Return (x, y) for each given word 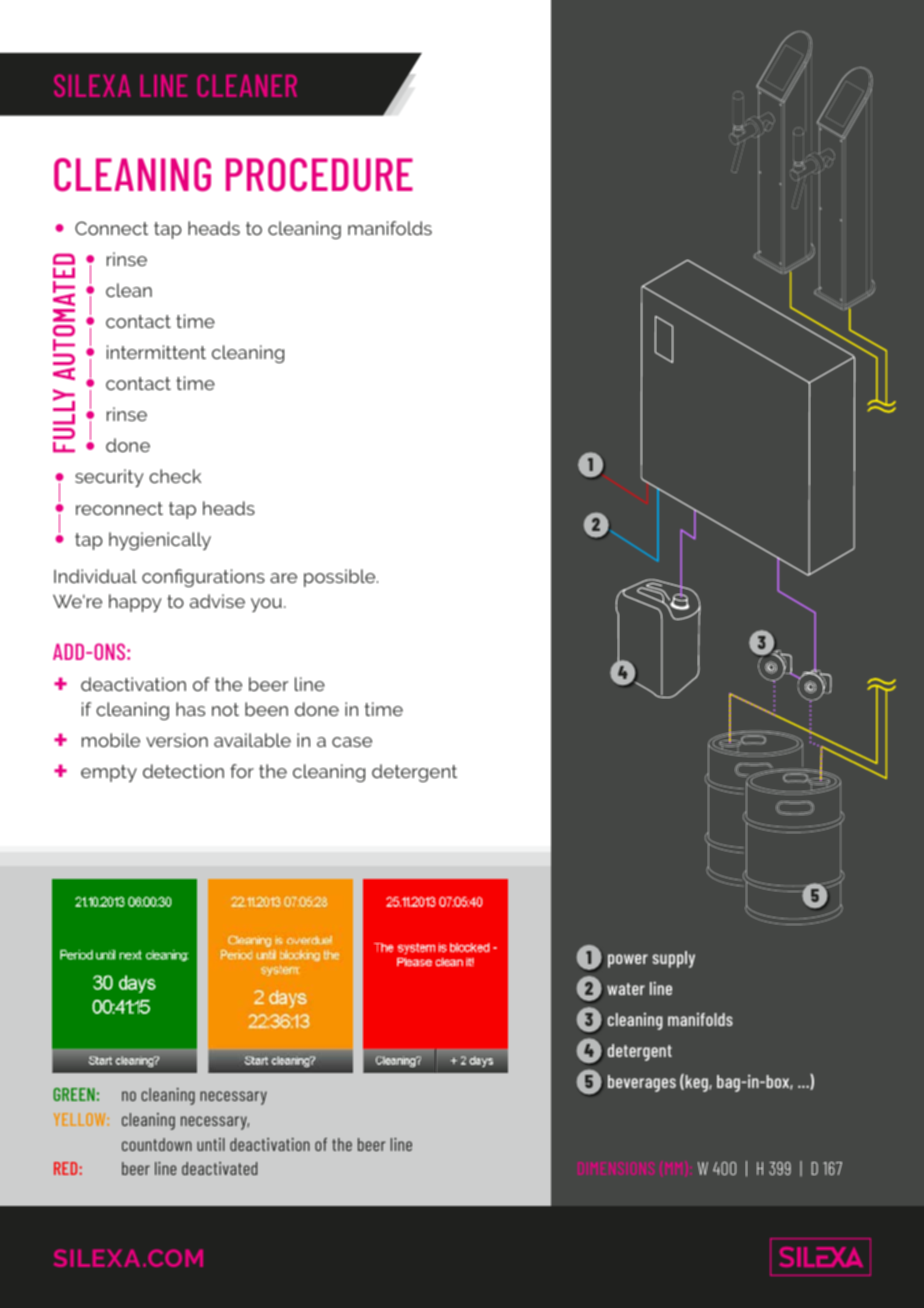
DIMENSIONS (616, 1168)
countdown (157, 1144)
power (628, 961)
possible (341, 578)
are (283, 578)
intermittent (156, 352)
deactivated (219, 1168)
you (266, 605)
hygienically (160, 541)
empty (109, 773)
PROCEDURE (319, 175)
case (352, 742)
